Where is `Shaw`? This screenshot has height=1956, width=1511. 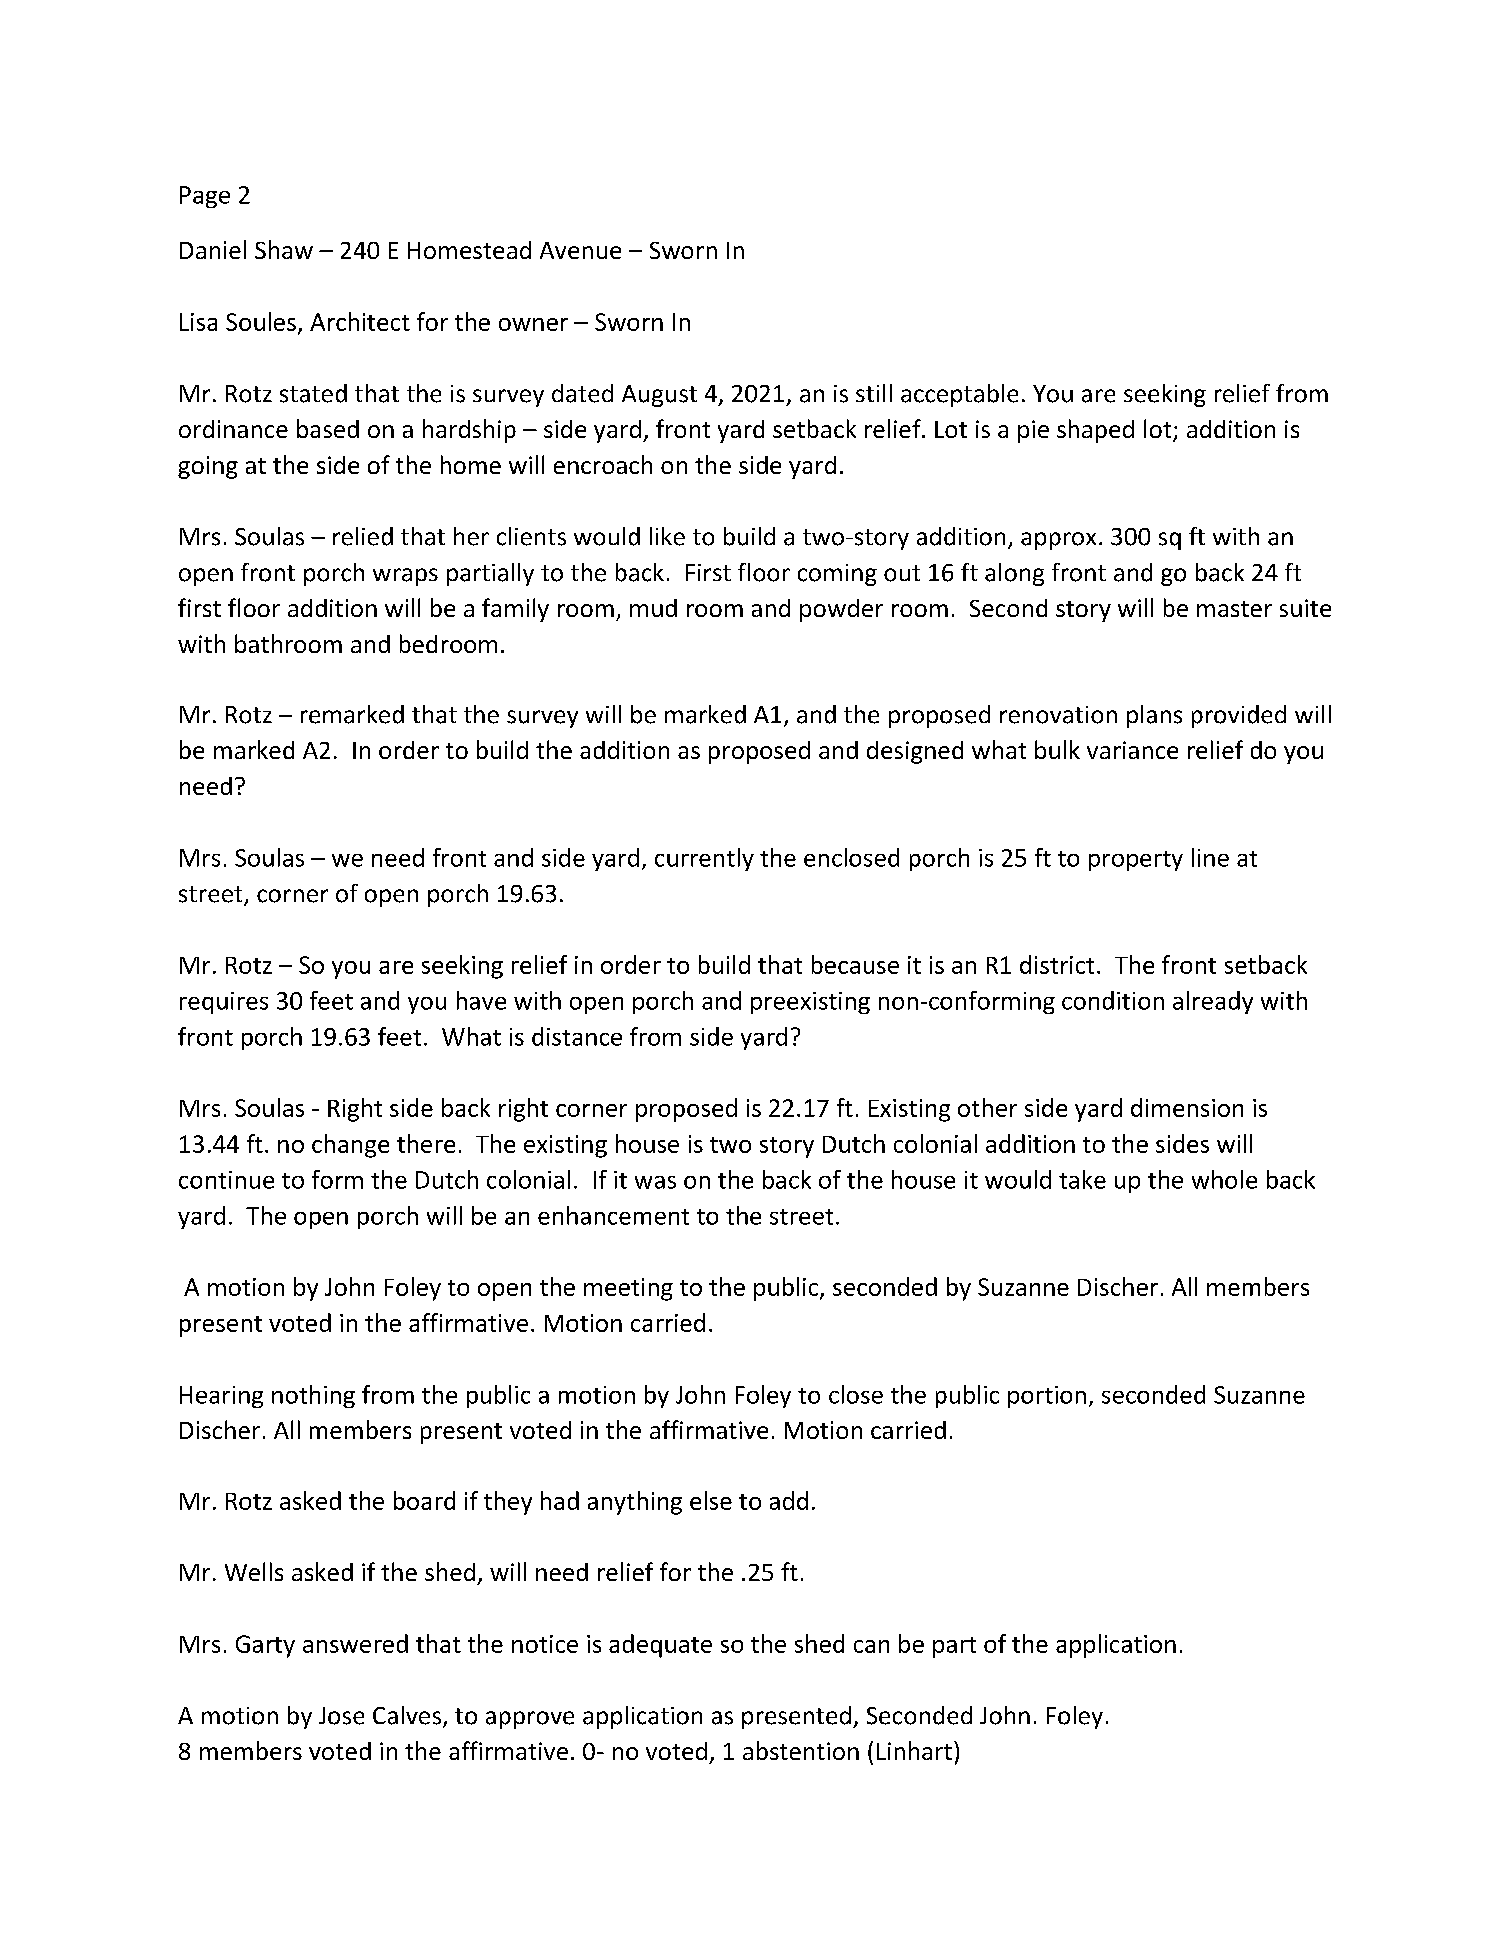
Shaw is located at coordinates (284, 249).
